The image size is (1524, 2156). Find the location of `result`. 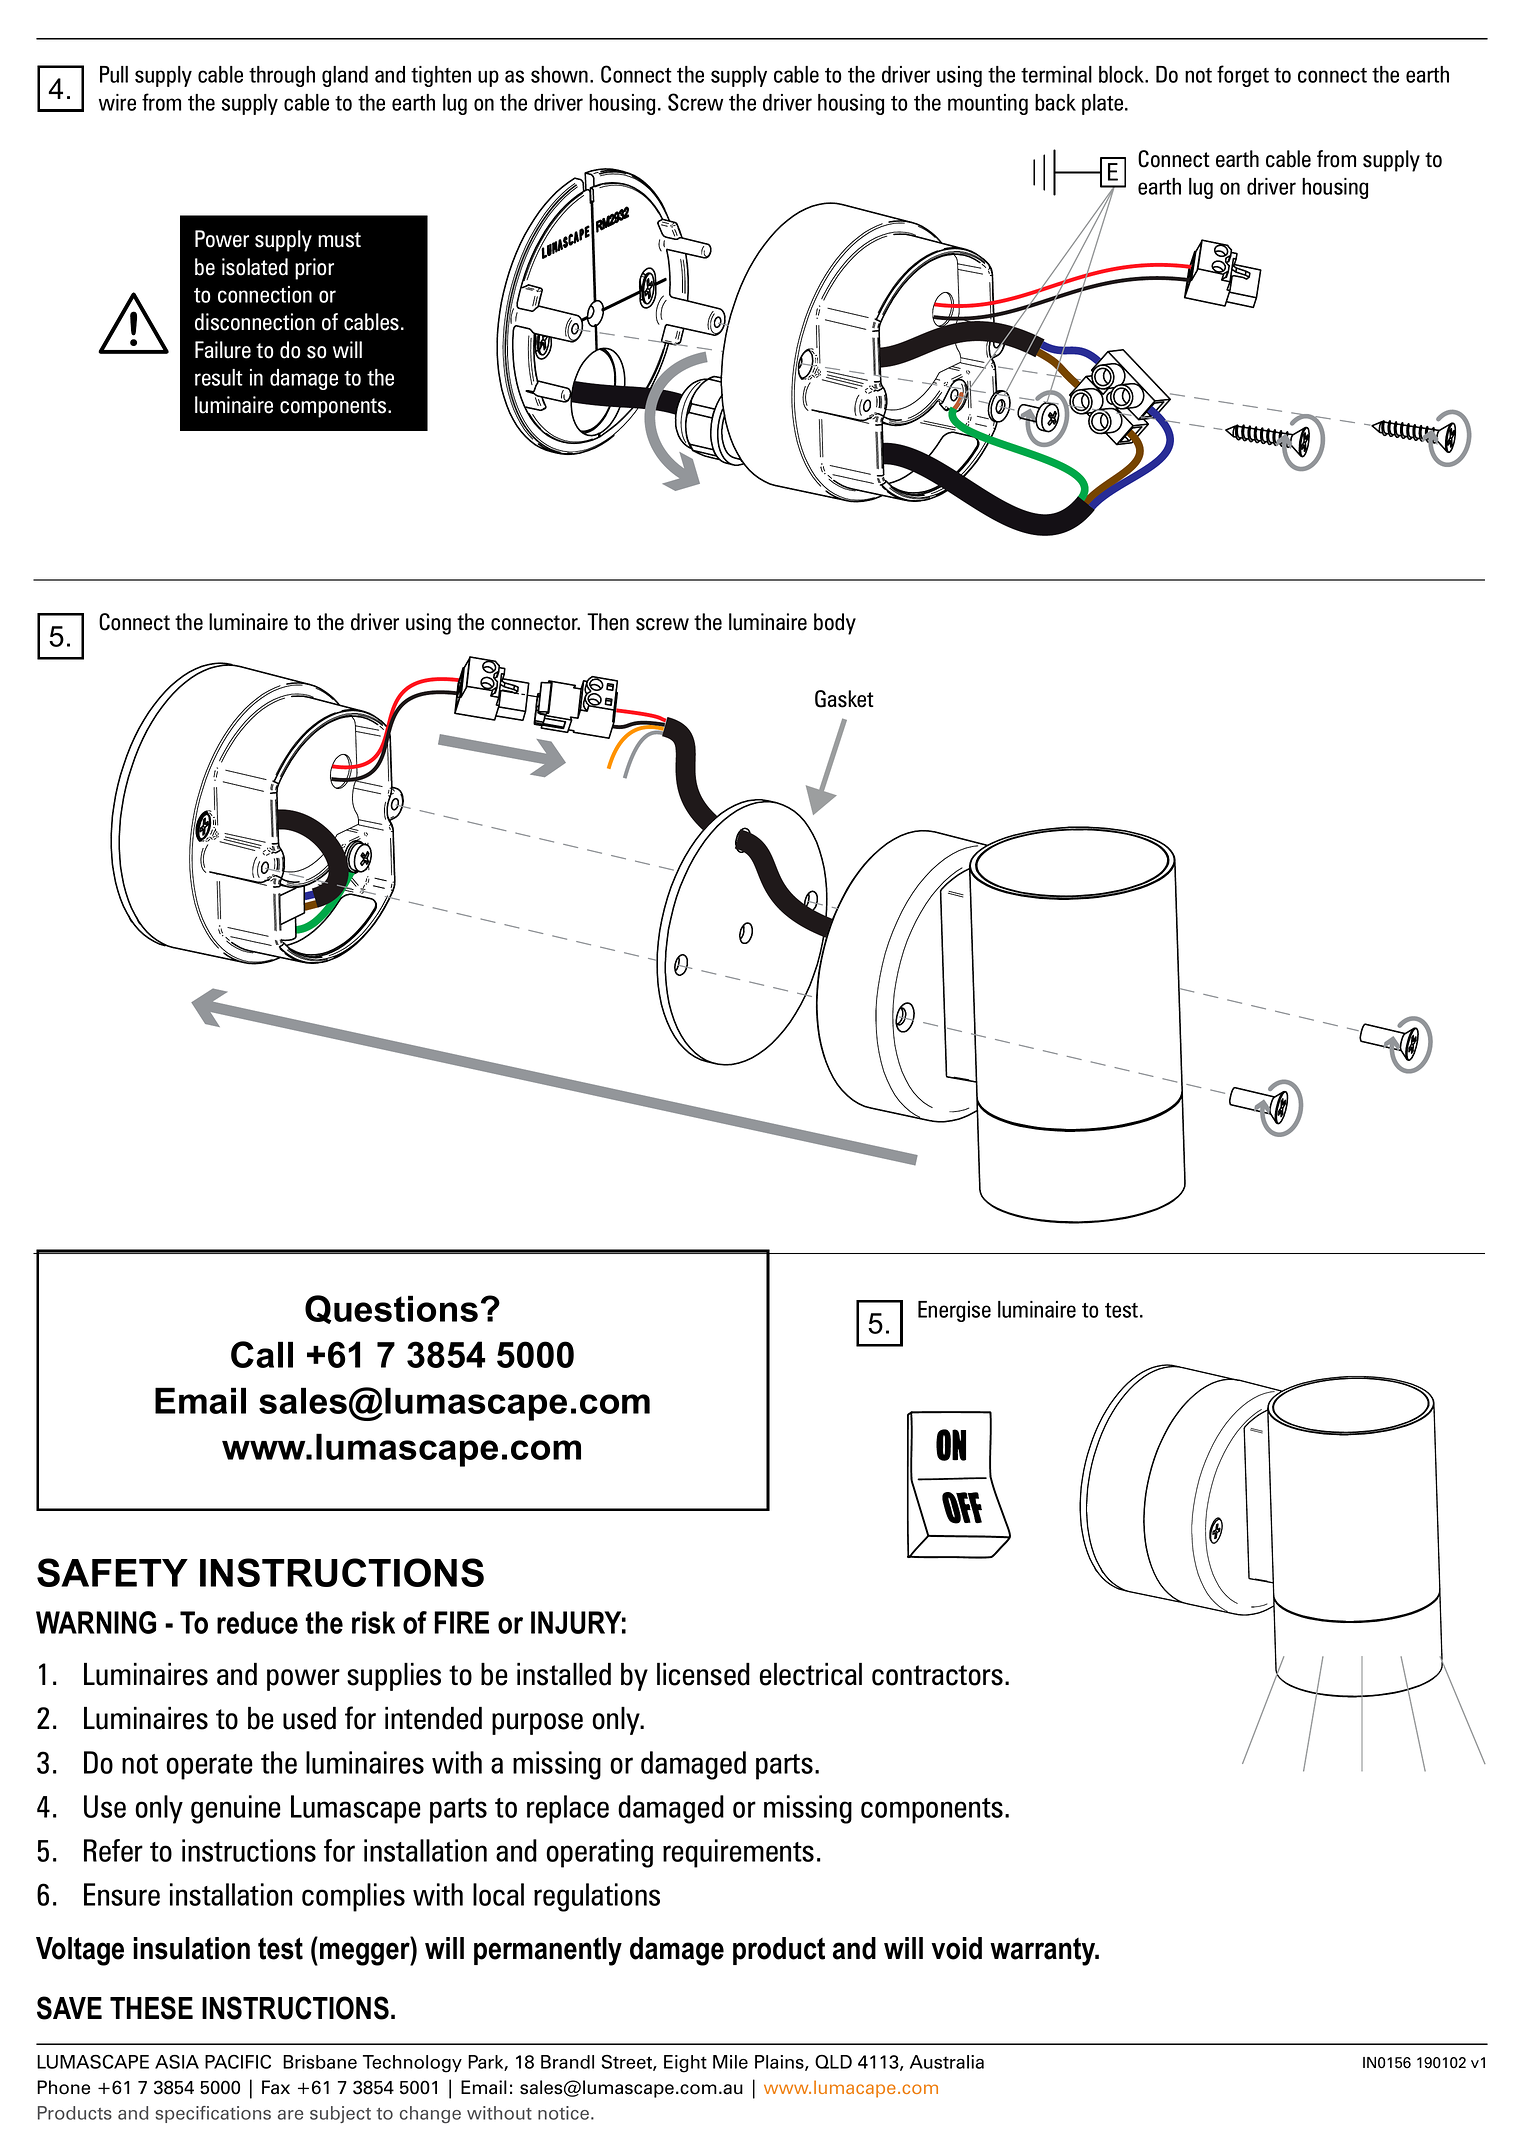

result is located at coordinates (219, 377).
